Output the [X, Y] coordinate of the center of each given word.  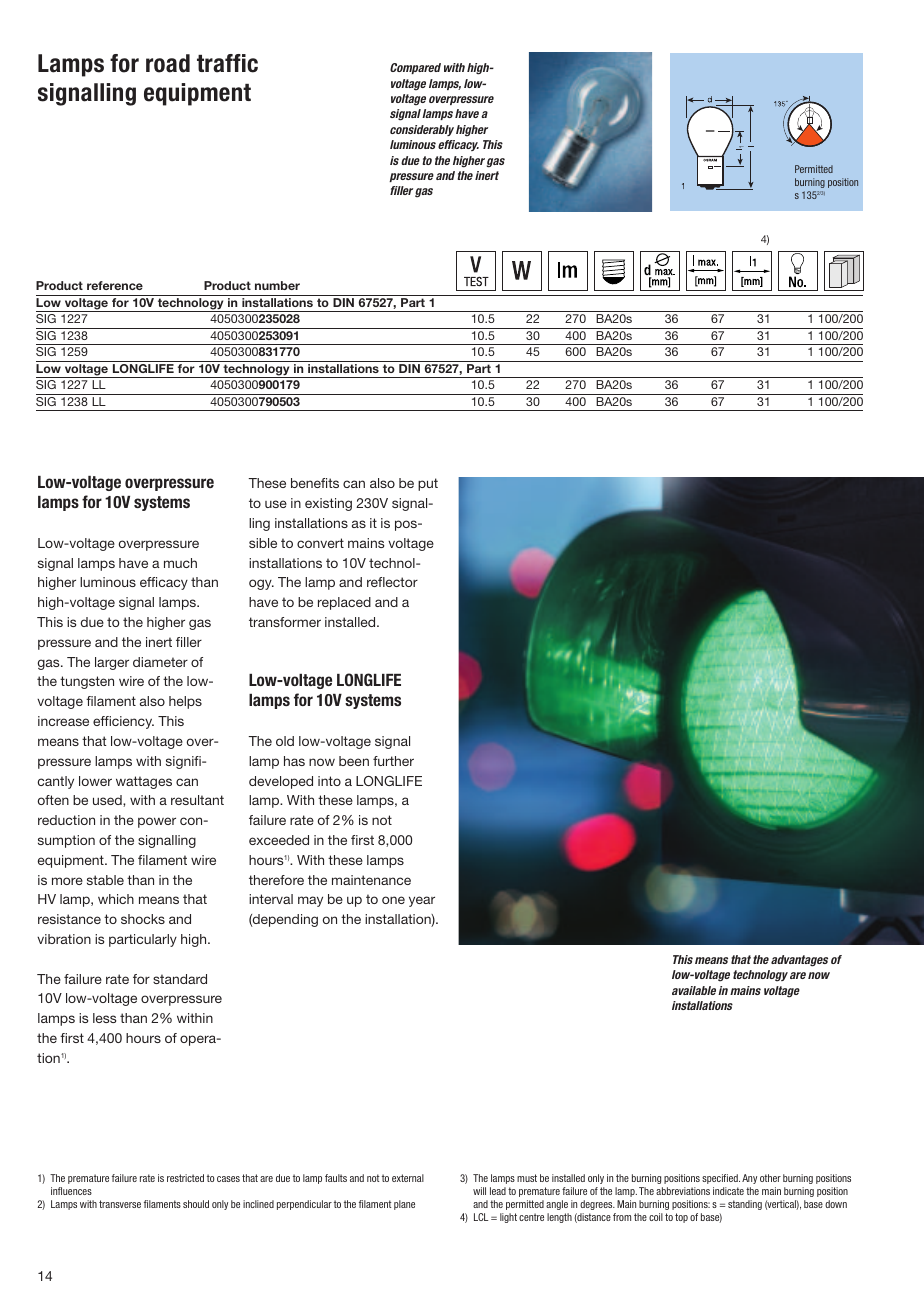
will [479, 1191]
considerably [422, 130]
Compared [415, 68]
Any [749, 1179]
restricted [185, 1178]
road [168, 63]
